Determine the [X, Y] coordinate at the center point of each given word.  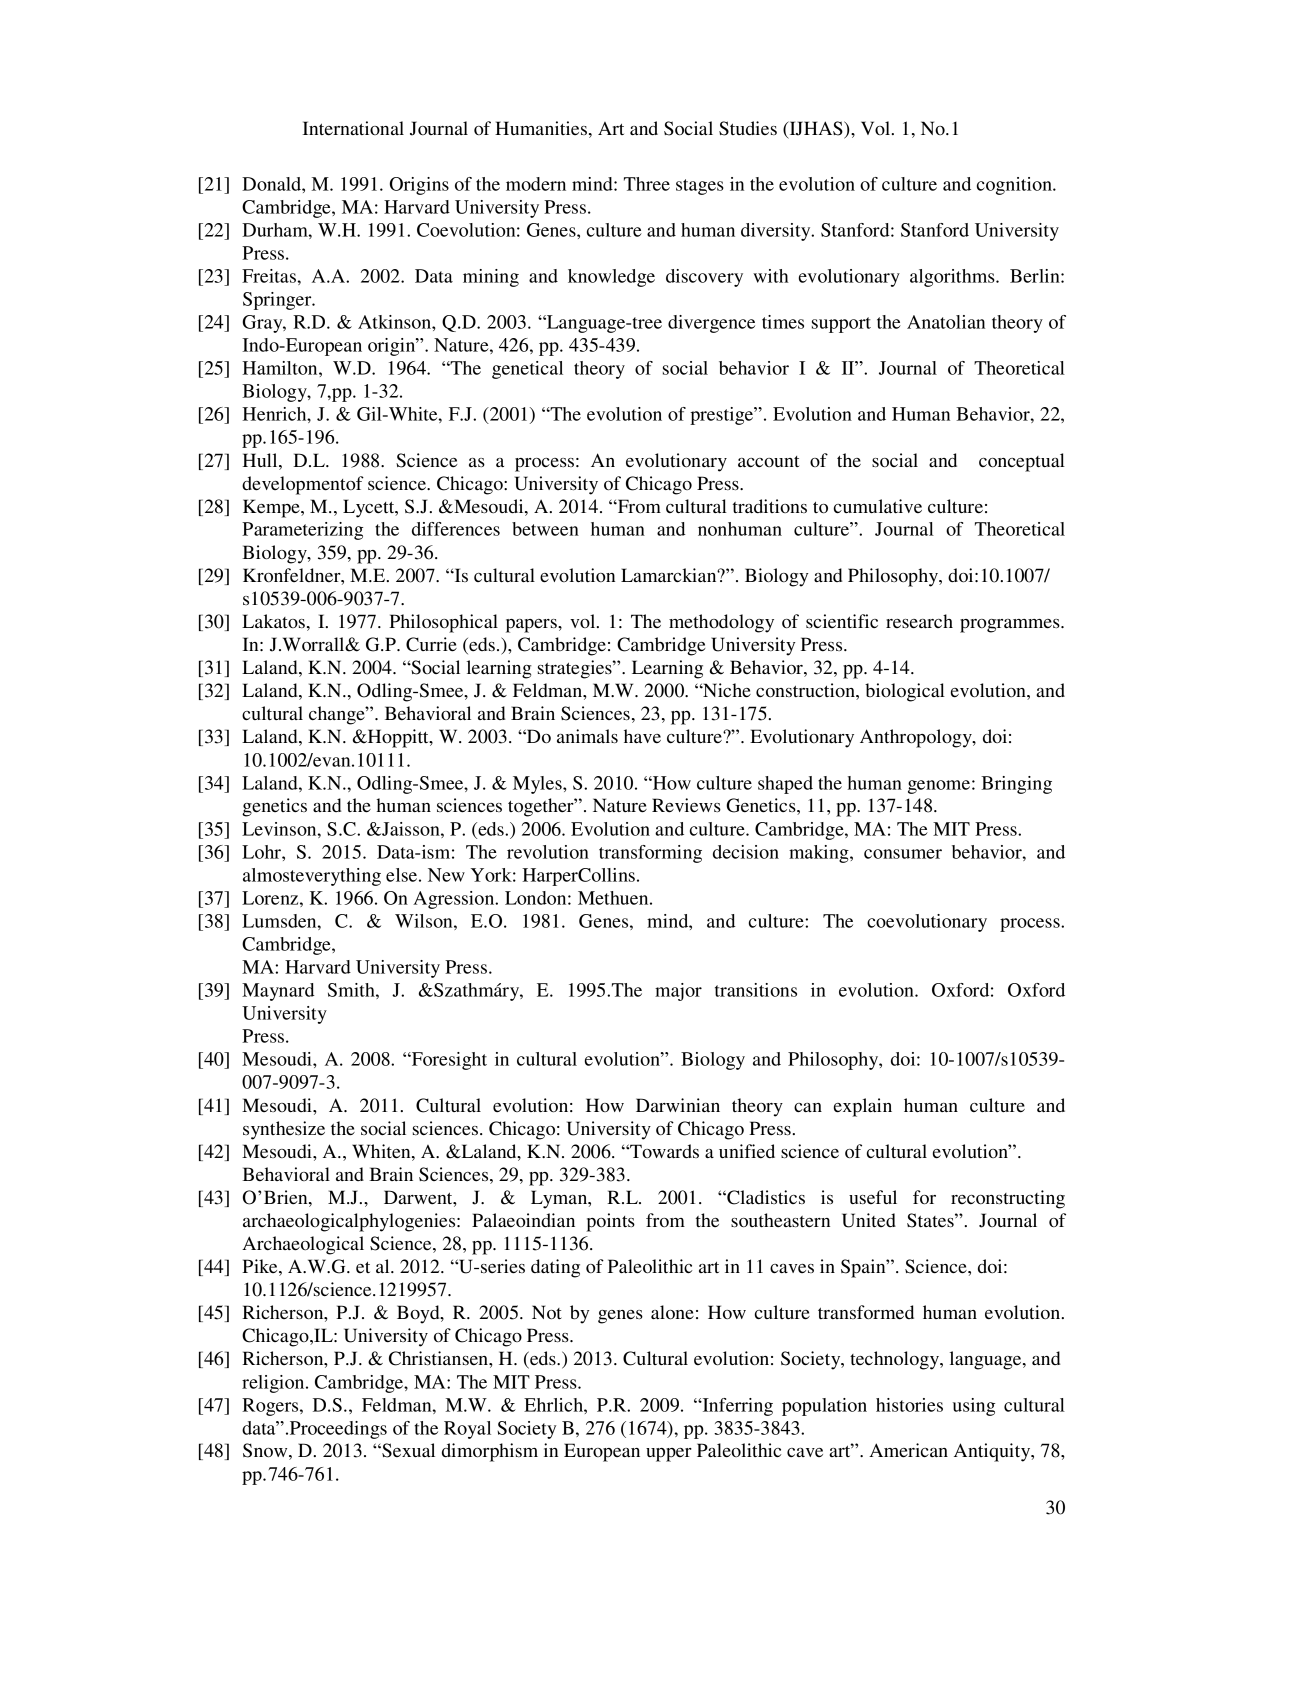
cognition [1015, 186]
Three [647, 184]
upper [669, 1455]
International [353, 128]
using [974, 1407]
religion [274, 1384]
